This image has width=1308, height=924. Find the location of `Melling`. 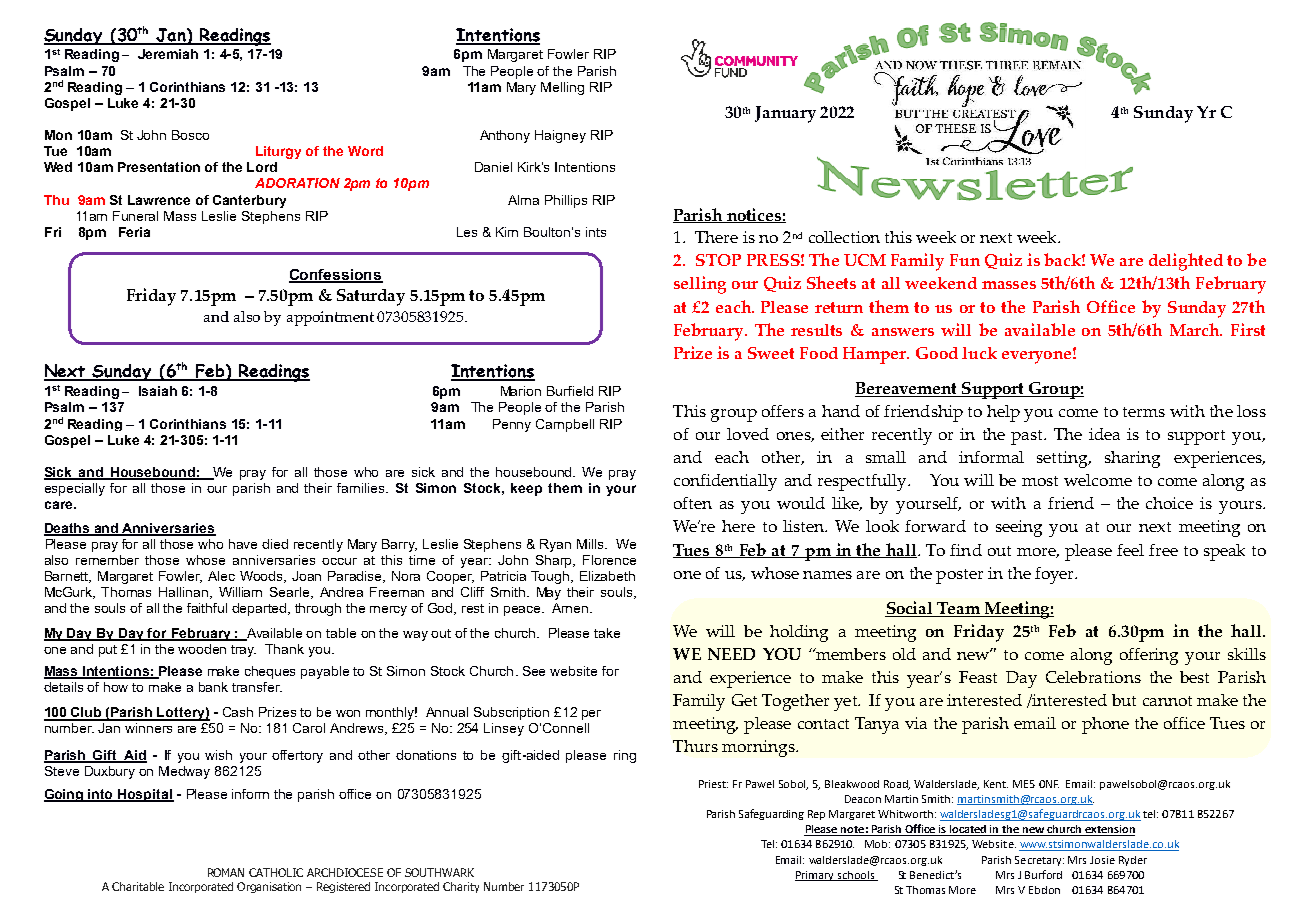

Melling is located at coordinates (562, 88).
